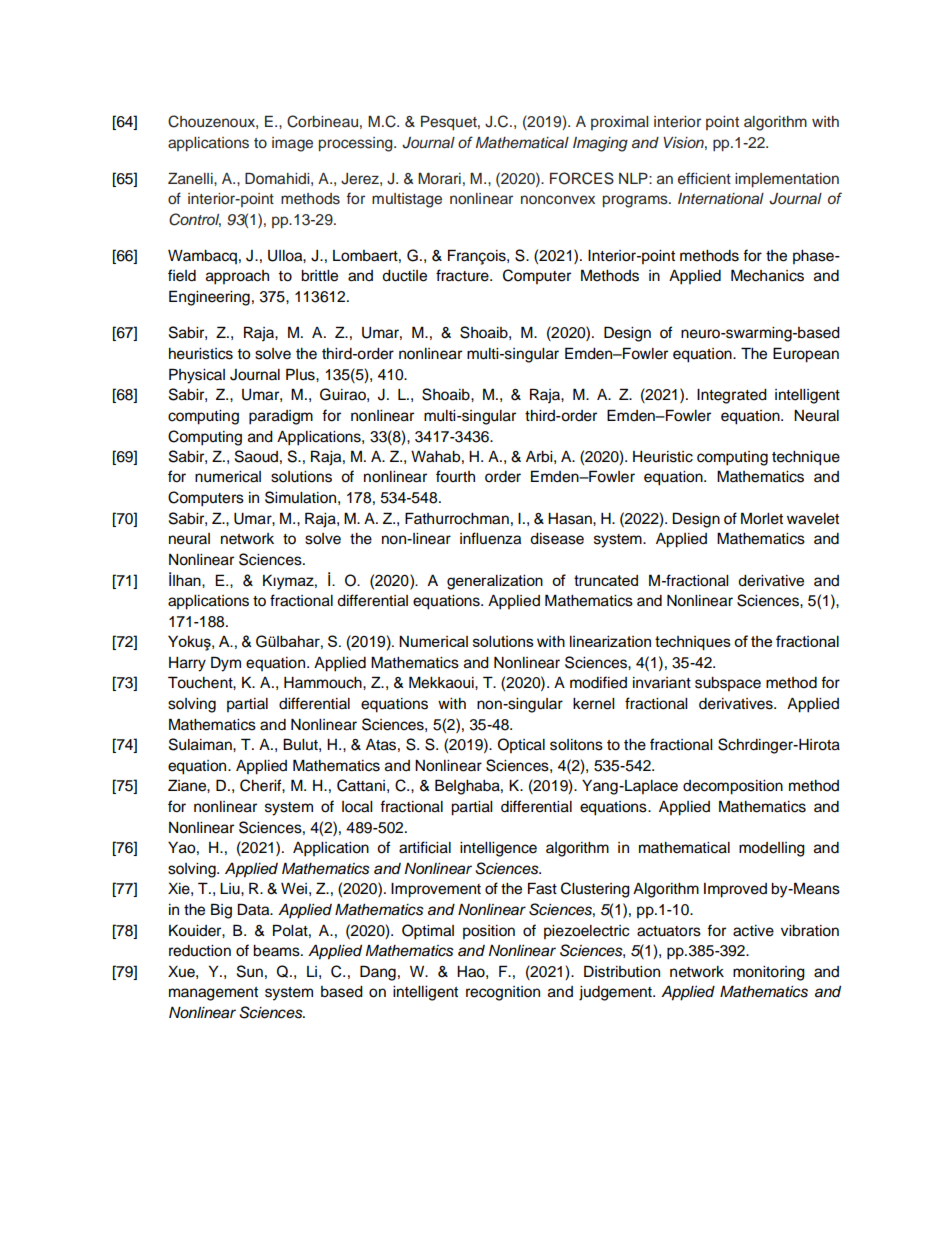 The image size is (952, 1233). Describe the element at coordinates (704, 178) in the screenshot. I see `efficient` at that location.
